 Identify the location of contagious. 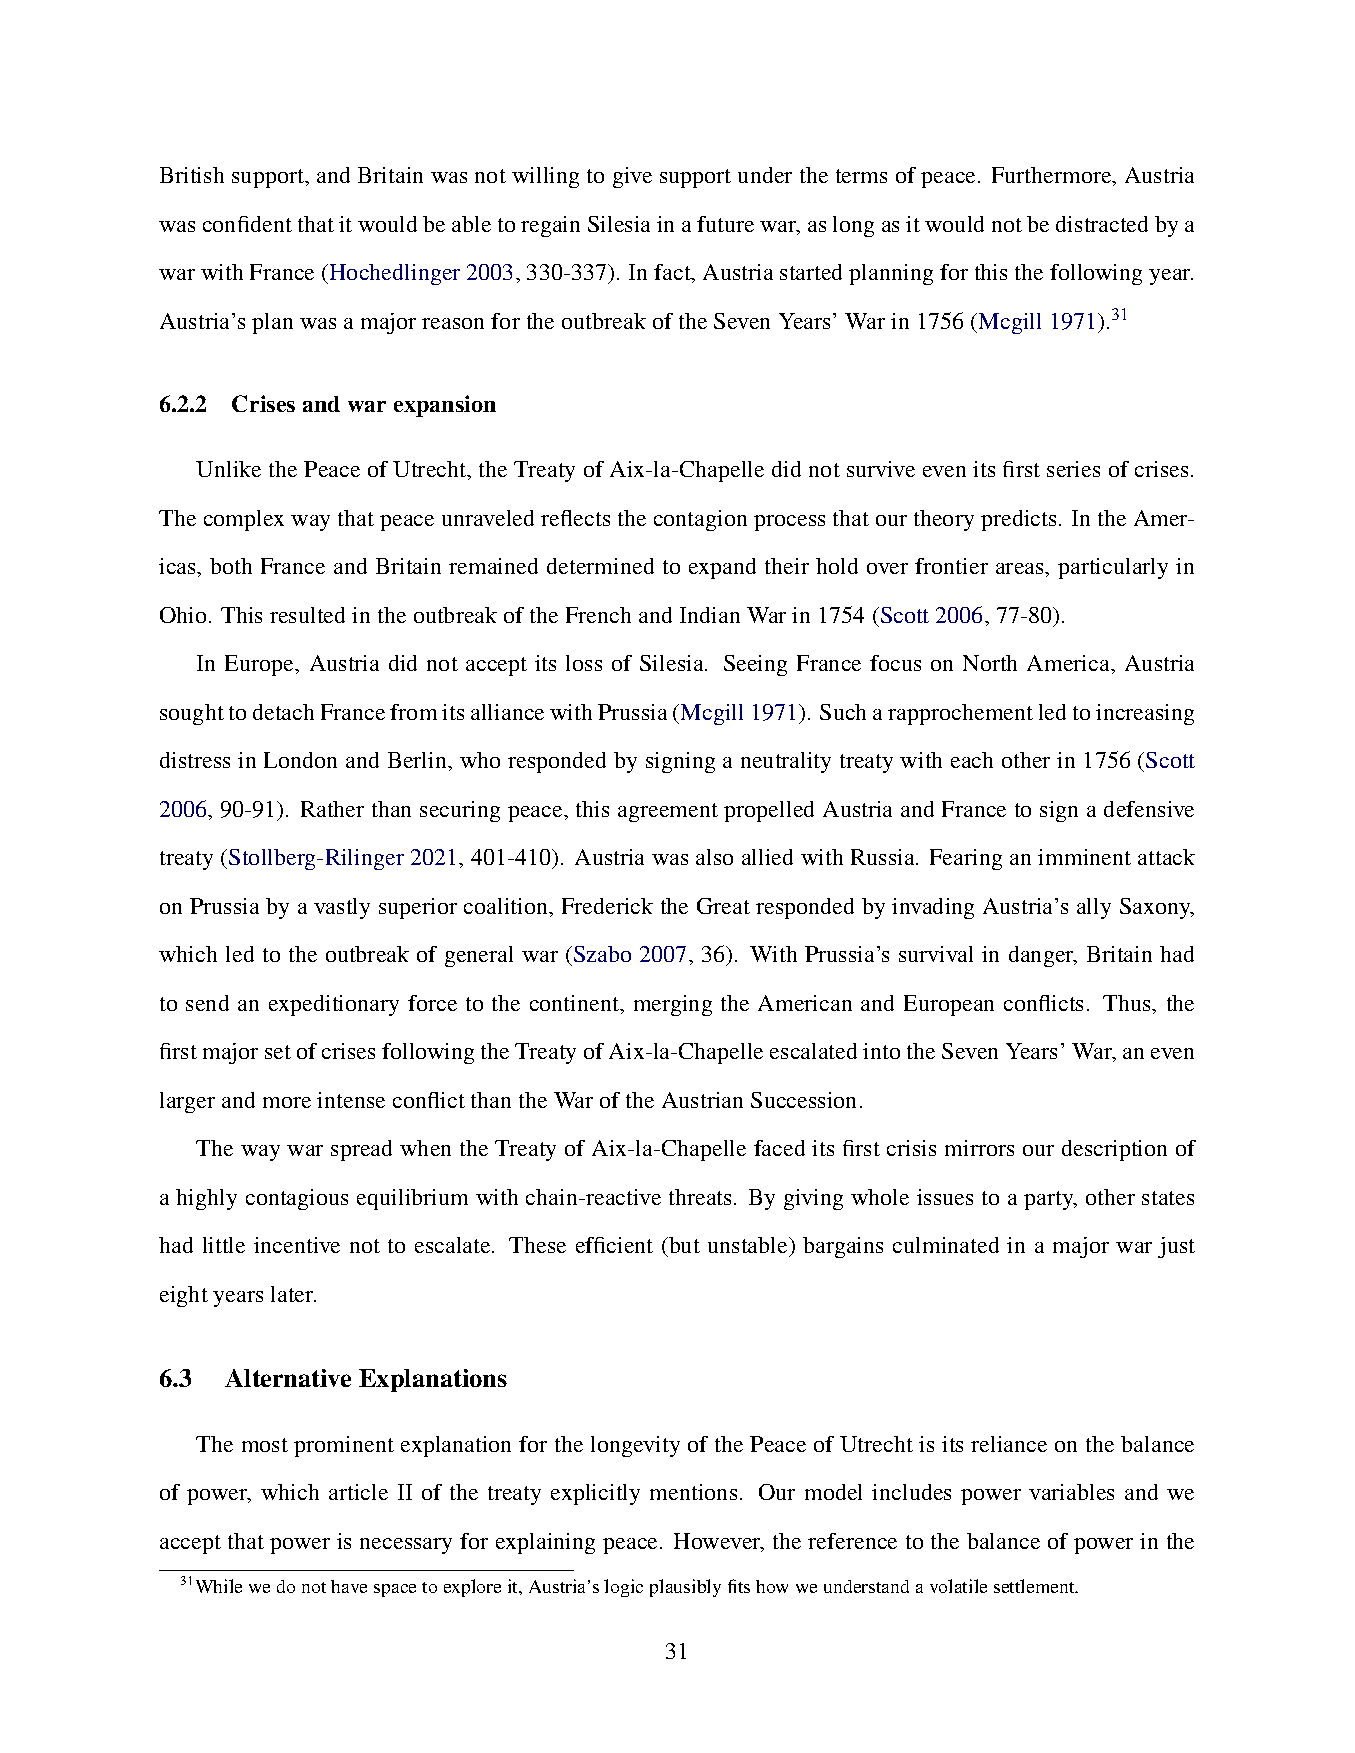
(297, 1199).
